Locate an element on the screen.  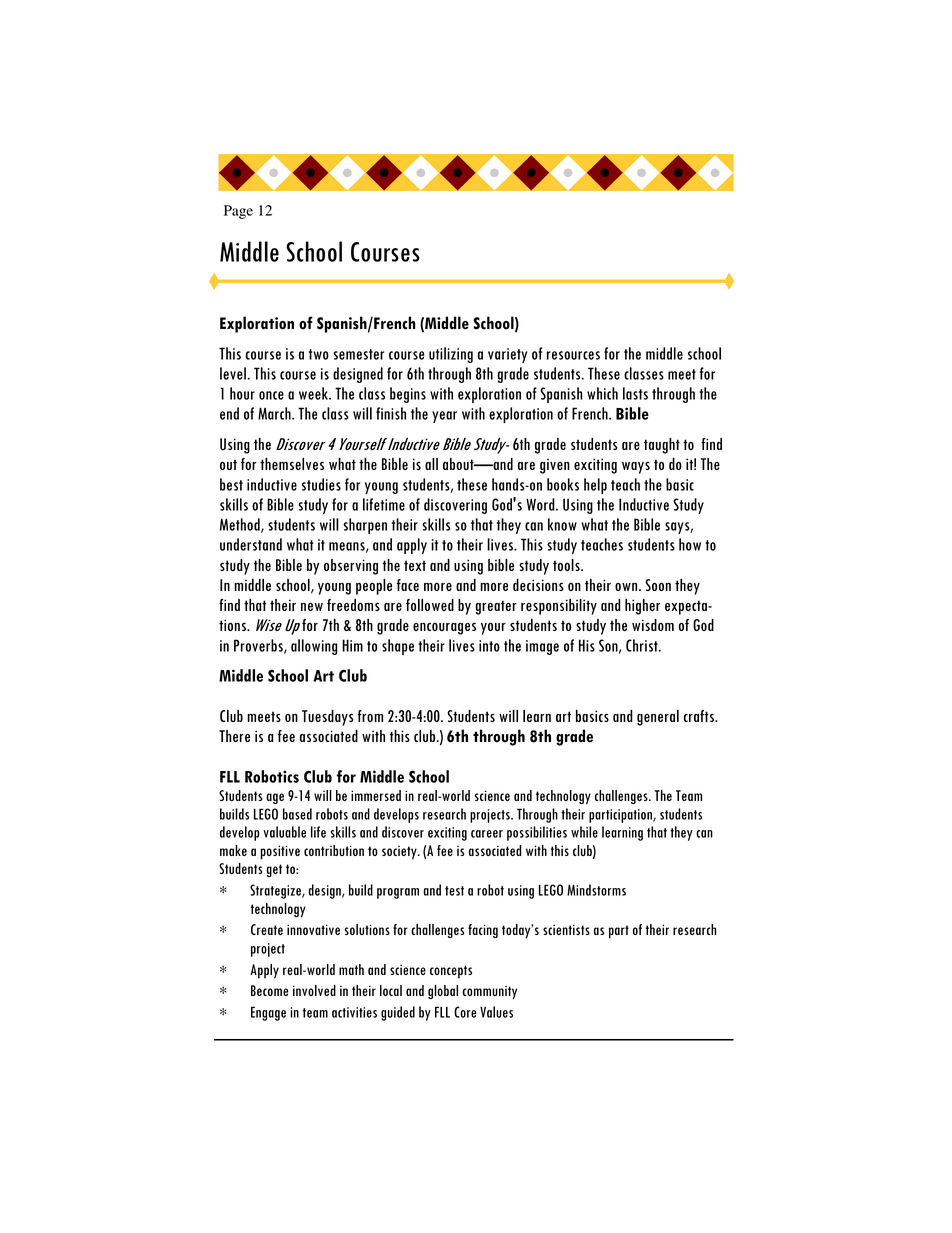
ways is located at coordinates (636, 467).
